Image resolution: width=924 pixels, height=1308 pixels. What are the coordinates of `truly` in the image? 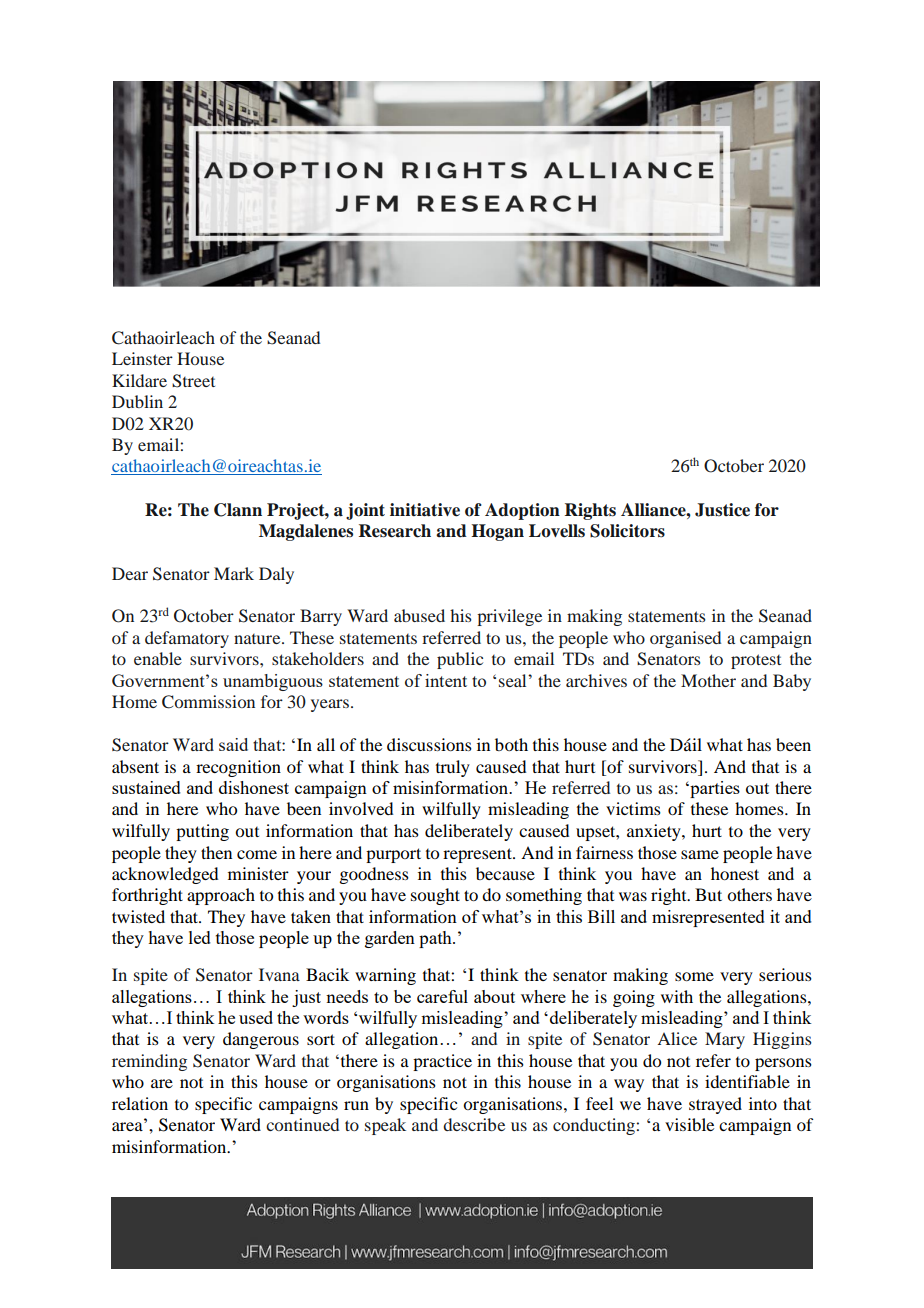 It's located at (453, 768).
